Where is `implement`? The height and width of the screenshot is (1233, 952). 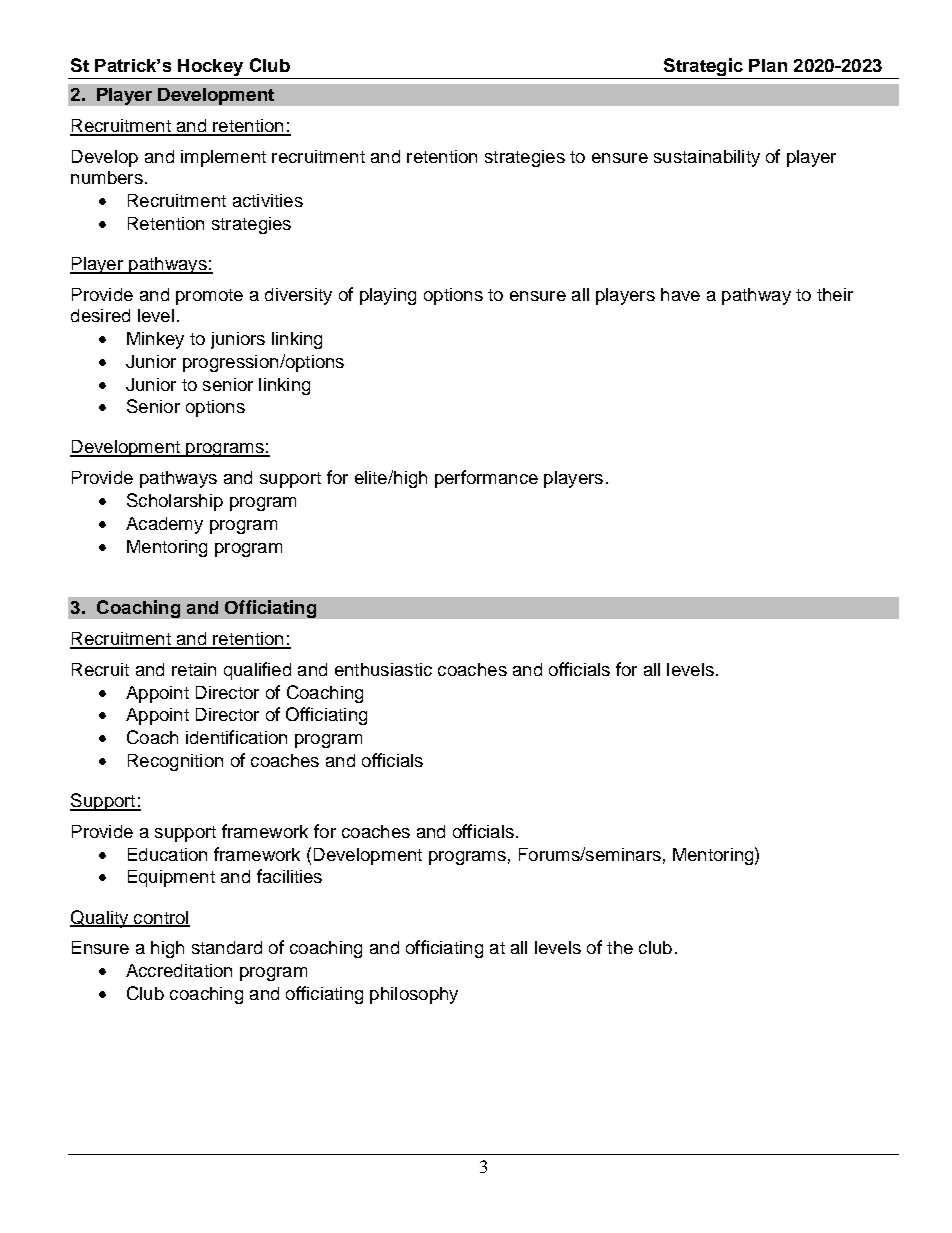 implement is located at coordinates (223, 158).
